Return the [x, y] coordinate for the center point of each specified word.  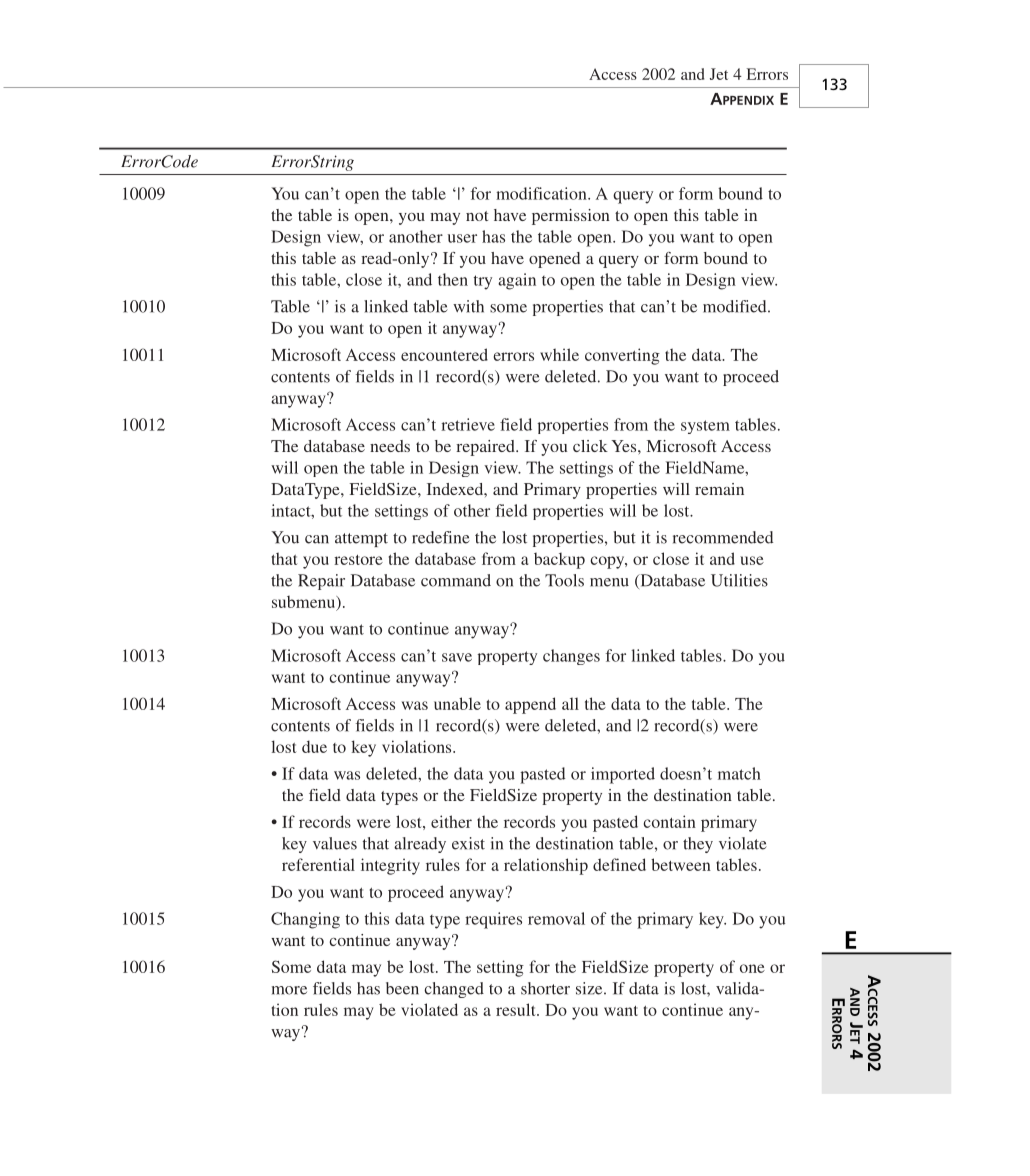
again [517, 281]
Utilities [739, 580]
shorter [545, 988]
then [453, 279]
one [752, 968]
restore [358, 560]
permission [571, 217]
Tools [564, 580]
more [289, 990]
